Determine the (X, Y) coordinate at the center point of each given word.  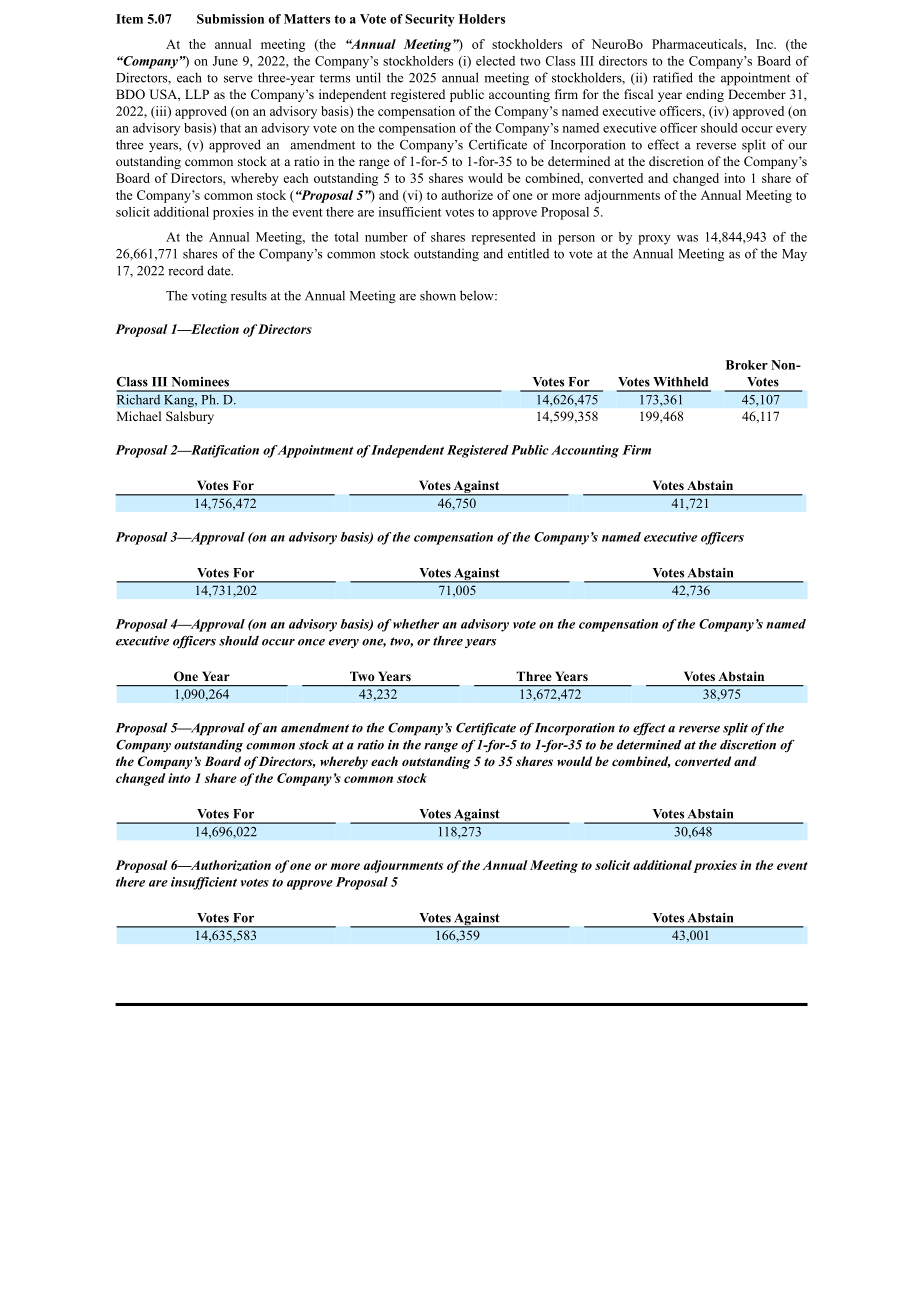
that (230, 128)
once (311, 642)
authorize (467, 195)
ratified (673, 77)
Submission (230, 19)
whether (416, 624)
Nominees (200, 382)
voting (209, 297)
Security (430, 20)
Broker (747, 365)
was (687, 238)
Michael (139, 416)
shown (438, 295)
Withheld (680, 382)
